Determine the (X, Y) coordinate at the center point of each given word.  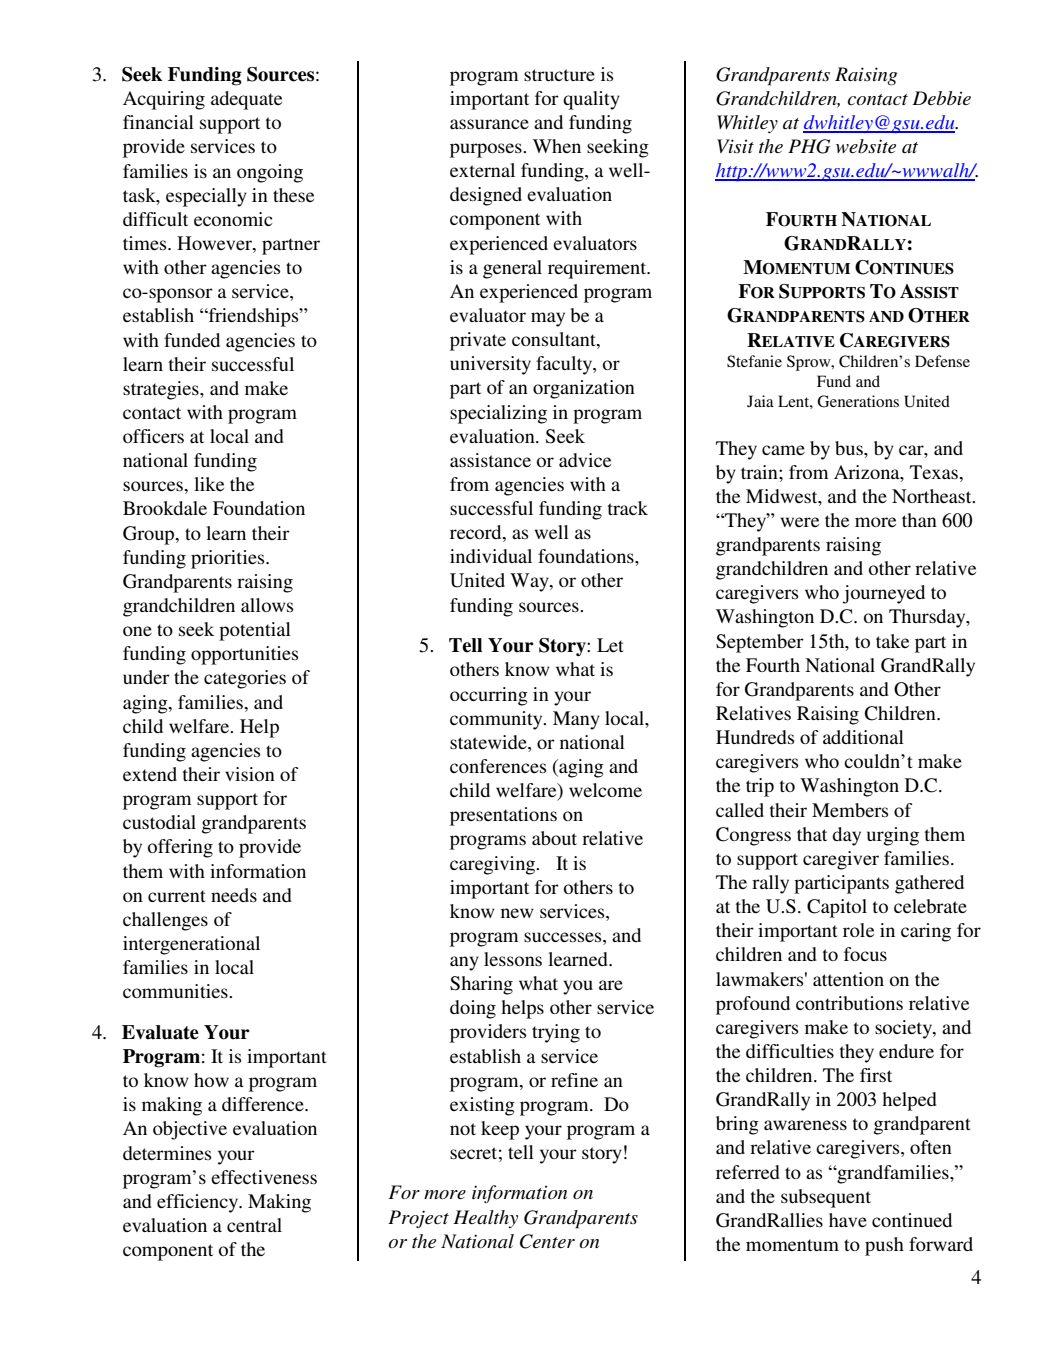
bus (850, 448)
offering (180, 848)
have (848, 1220)
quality (591, 100)
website (866, 146)
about (554, 838)
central (254, 1225)
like (209, 484)
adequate (246, 100)
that (812, 834)
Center (547, 1241)
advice (585, 460)
